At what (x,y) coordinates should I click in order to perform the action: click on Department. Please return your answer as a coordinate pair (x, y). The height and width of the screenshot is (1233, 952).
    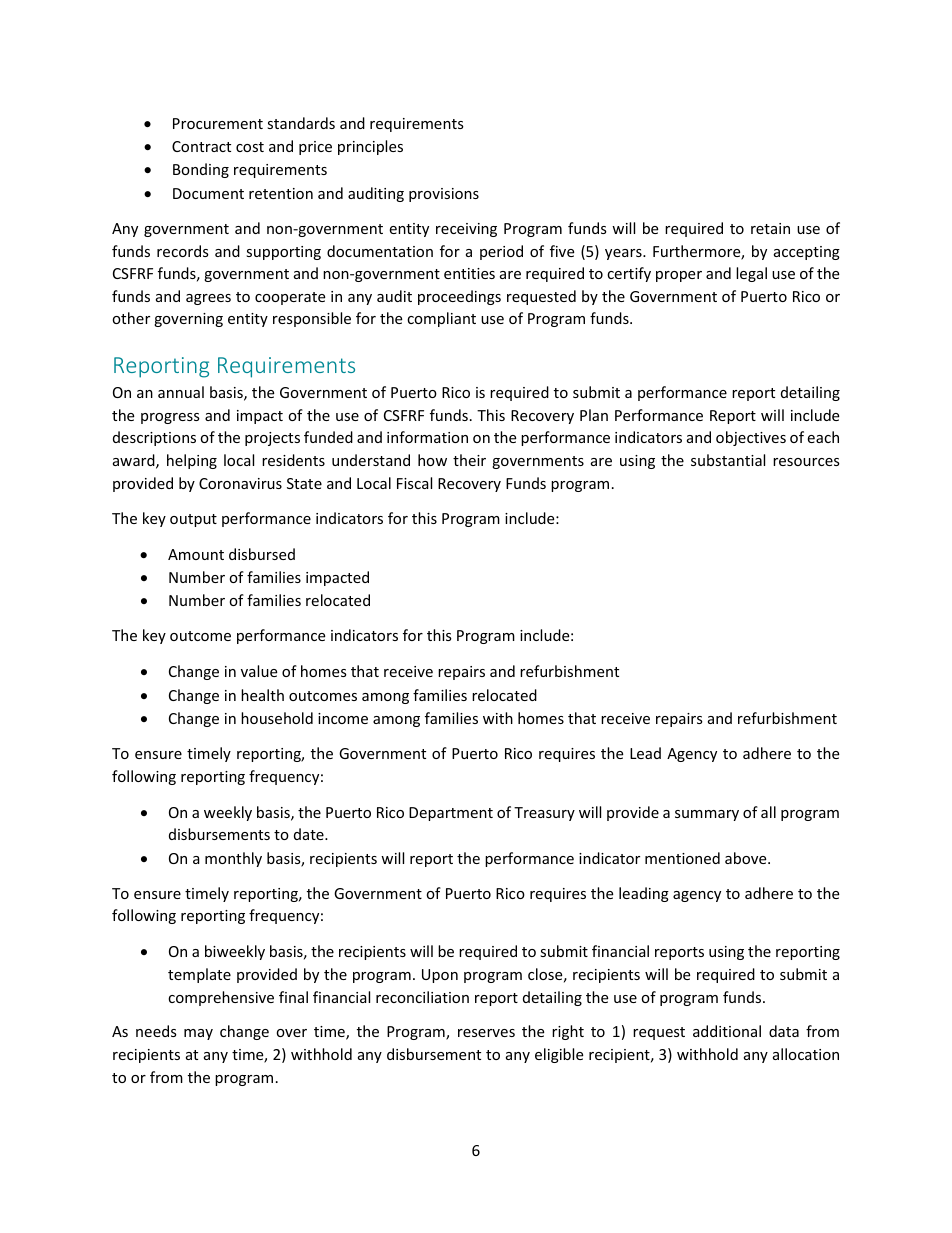
    Looking at the image, I should click on (451, 814).
